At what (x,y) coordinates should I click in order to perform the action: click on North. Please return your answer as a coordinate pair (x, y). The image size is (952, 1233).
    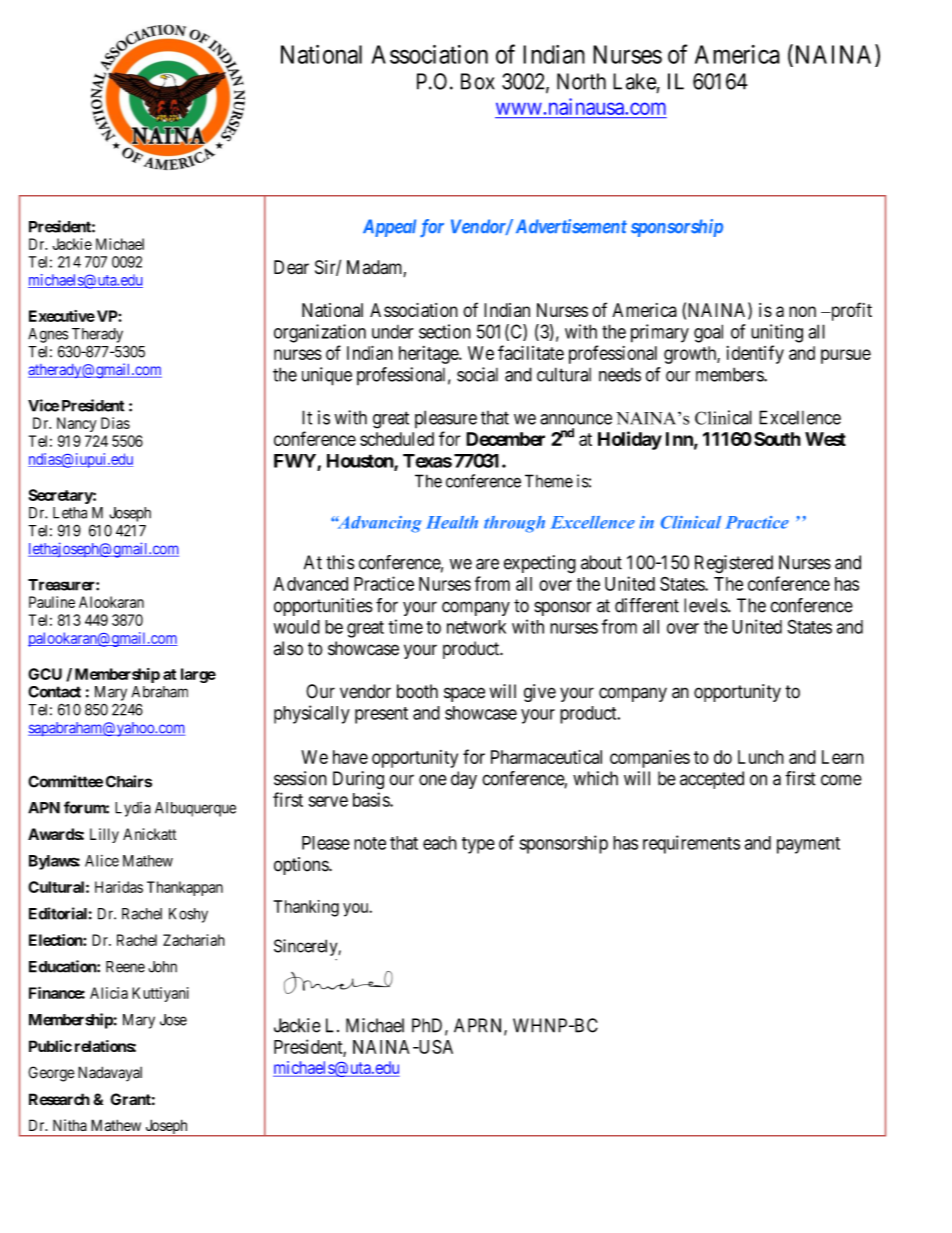
    Looking at the image, I should click on (581, 81).
